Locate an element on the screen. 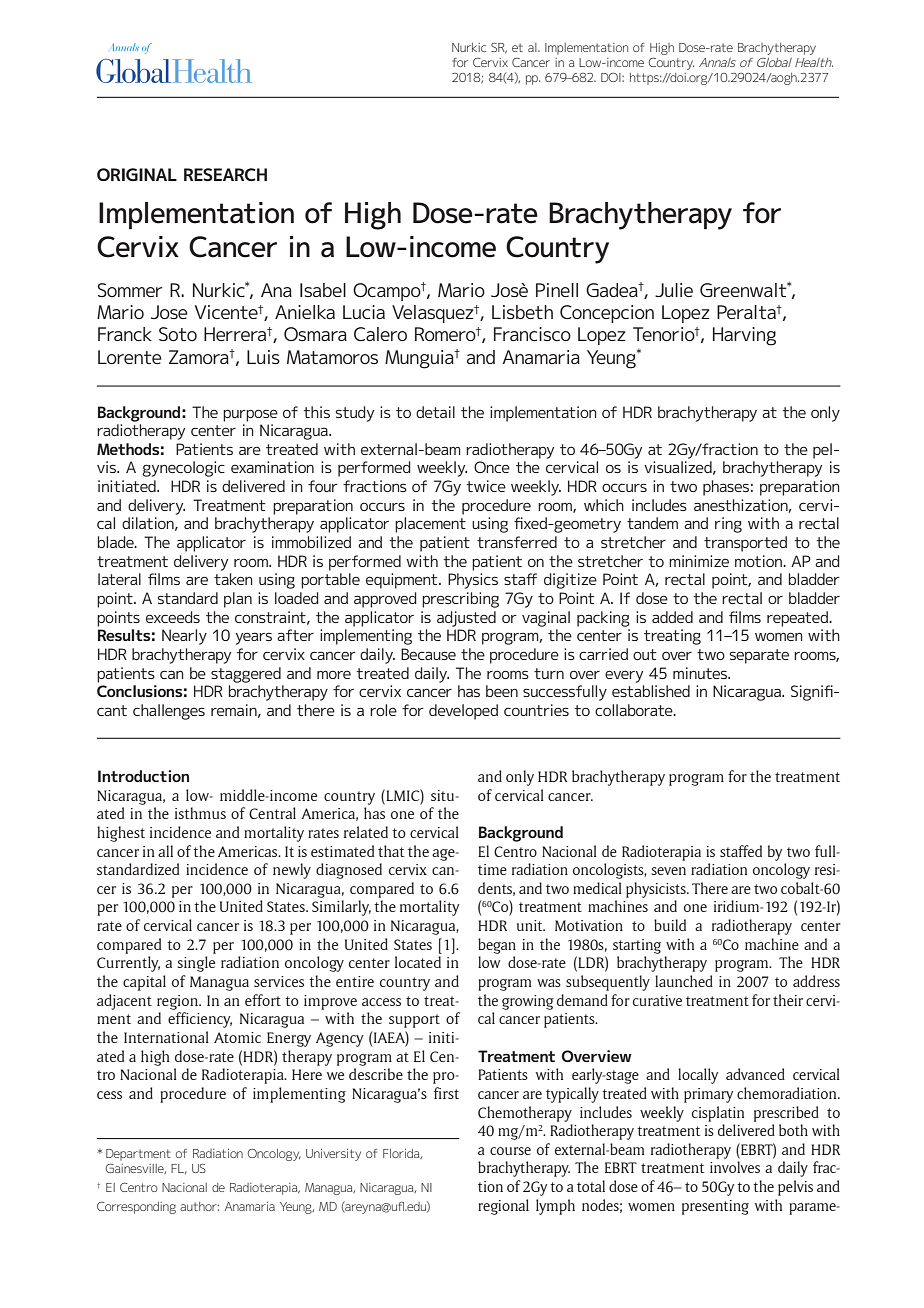 The image size is (924, 1308). Corresponding is located at coordinates (136, 1208).
